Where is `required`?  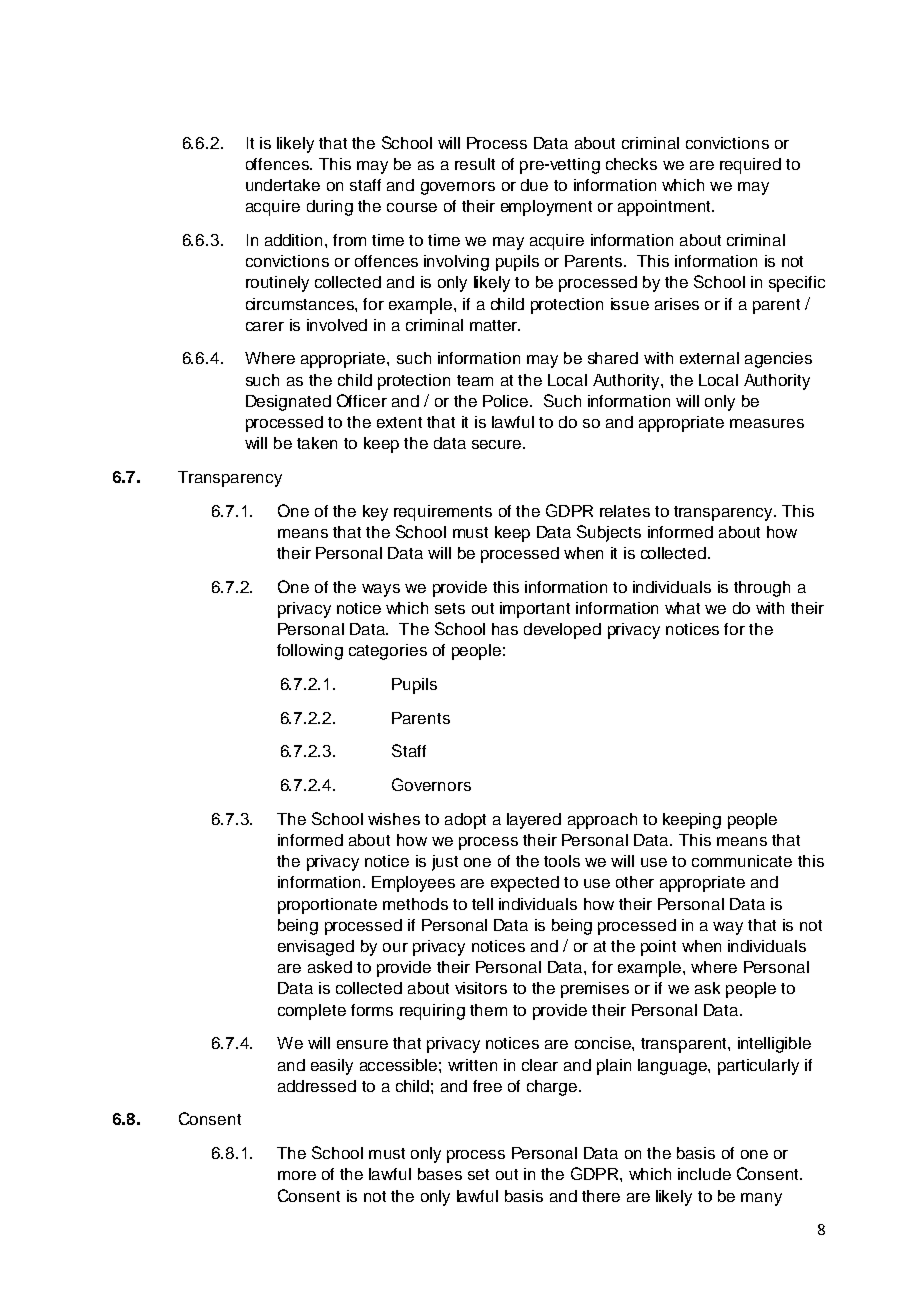 required is located at coordinates (750, 166).
